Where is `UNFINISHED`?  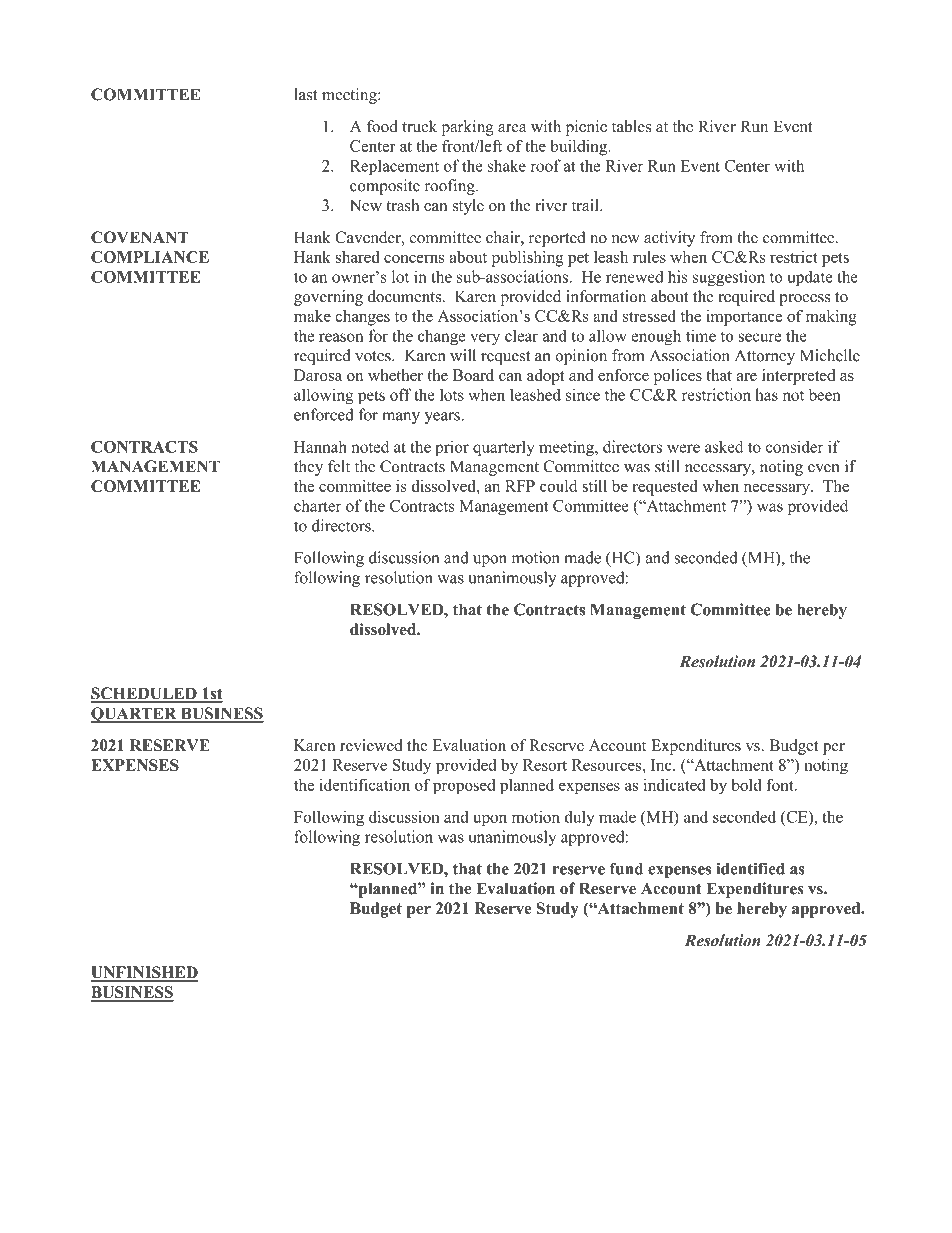 UNFINISHED is located at coordinates (144, 973).
